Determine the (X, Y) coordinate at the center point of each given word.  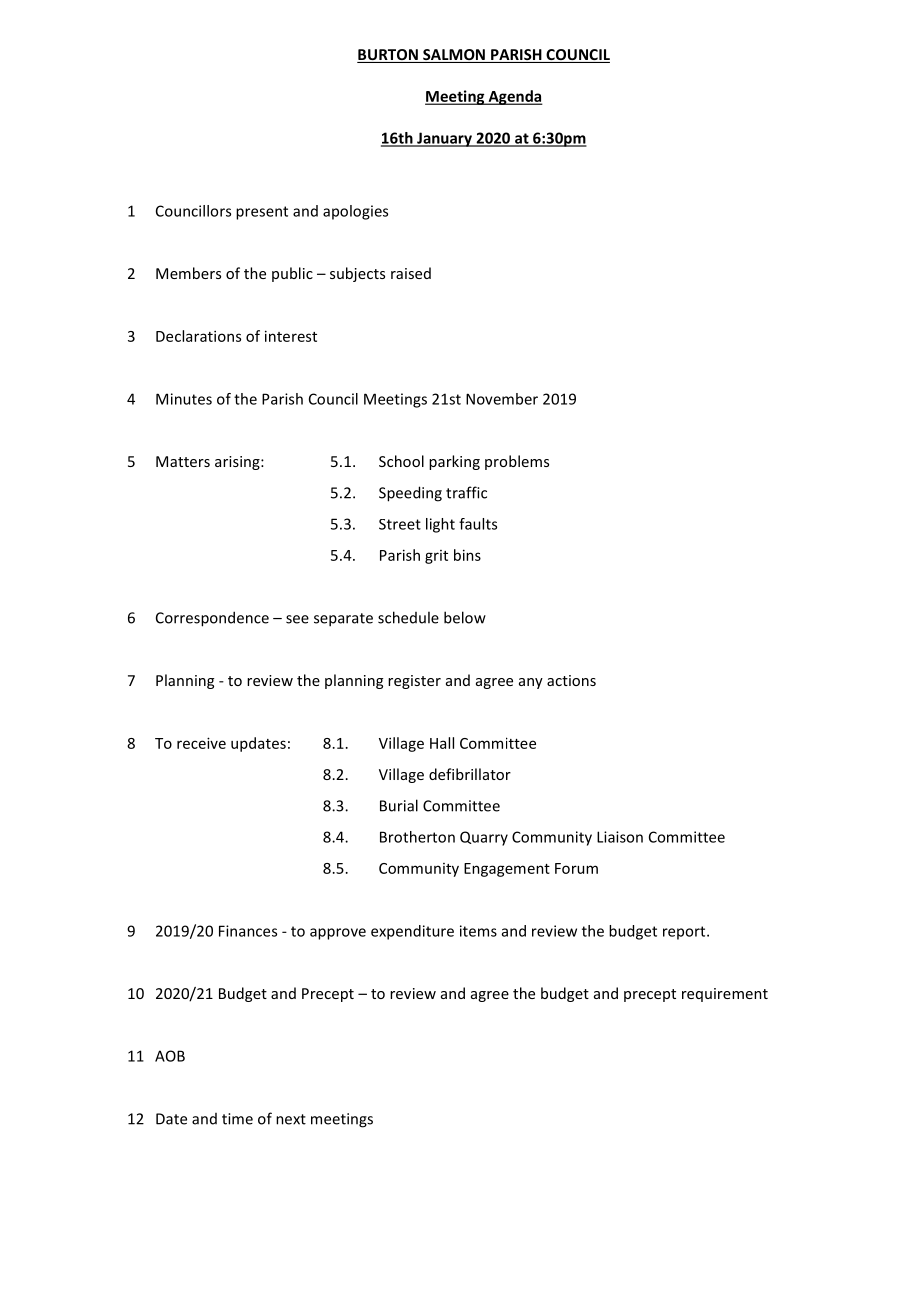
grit (436, 557)
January (444, 139)
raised (411, 273)
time (237, 1119)
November (502, 399)
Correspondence (212, 619)
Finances (248, 931)
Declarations (198, 336)
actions (571, 680)
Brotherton (417, 837)
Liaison (620, 837)
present (262, 213)
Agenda (514, 97)
